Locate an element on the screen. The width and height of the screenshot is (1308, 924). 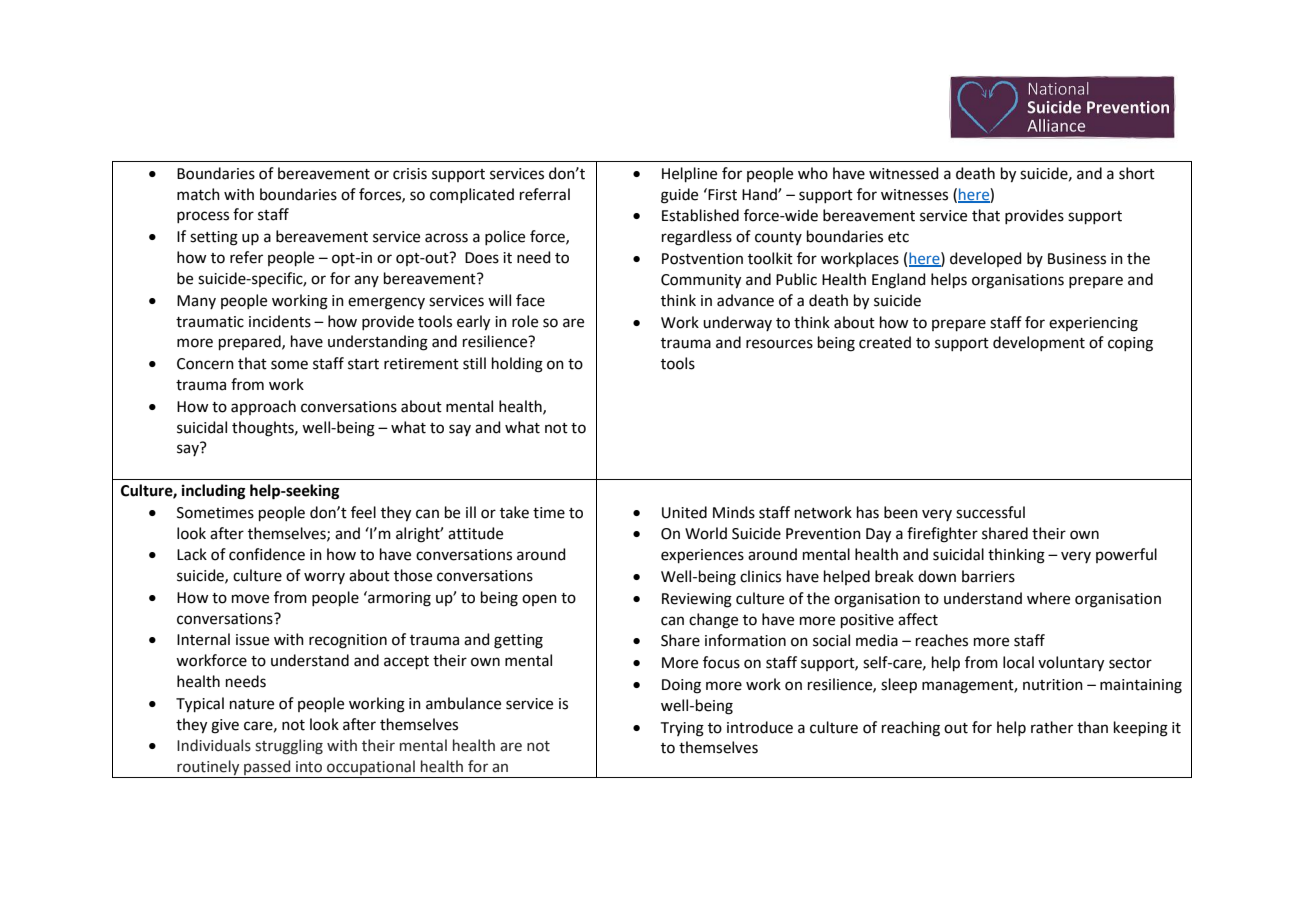
underway is located at coordinates (737, 323).
